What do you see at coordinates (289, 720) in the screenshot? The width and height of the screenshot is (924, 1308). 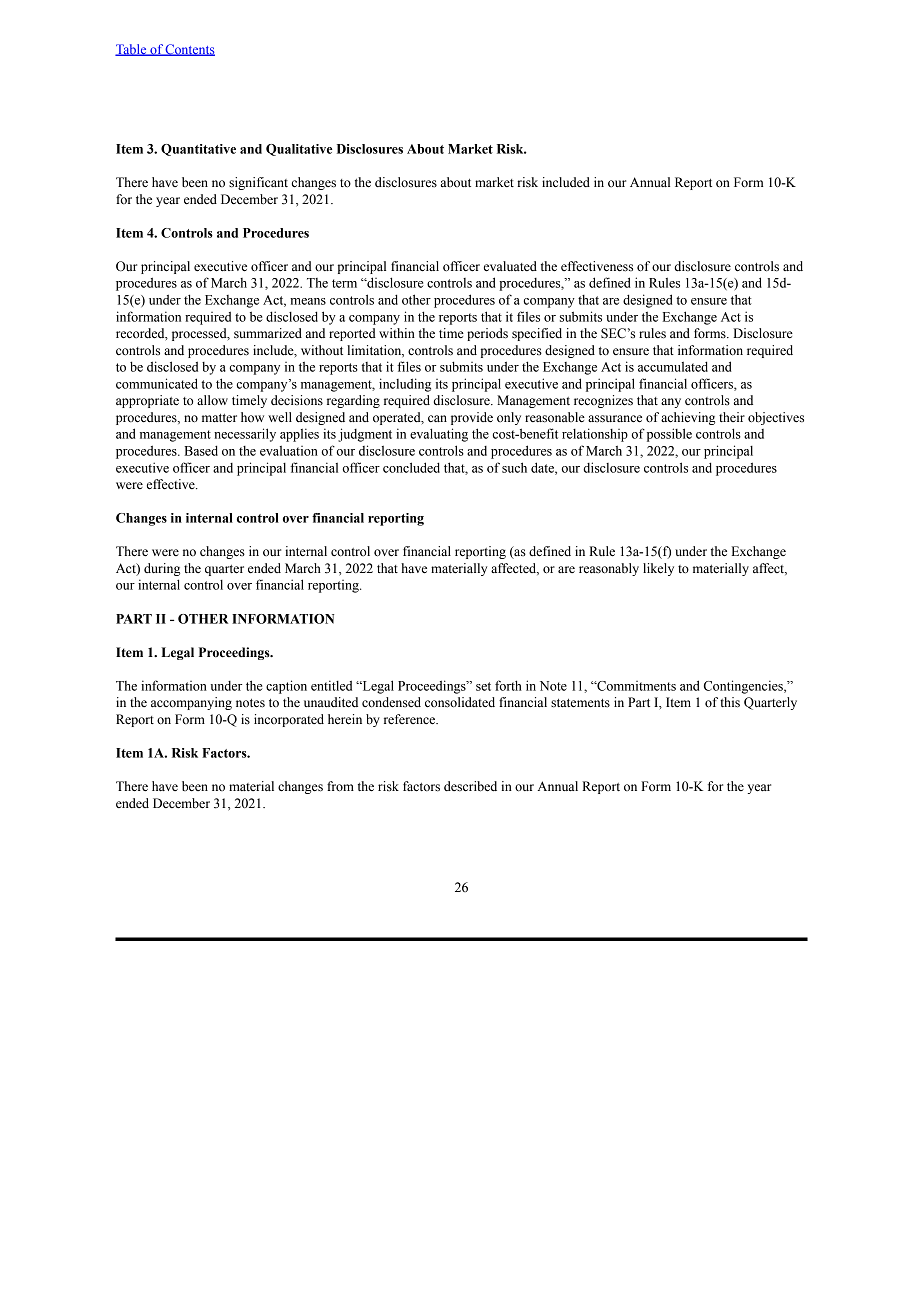 I see `incorporated` at bounding box center [289, 720].
